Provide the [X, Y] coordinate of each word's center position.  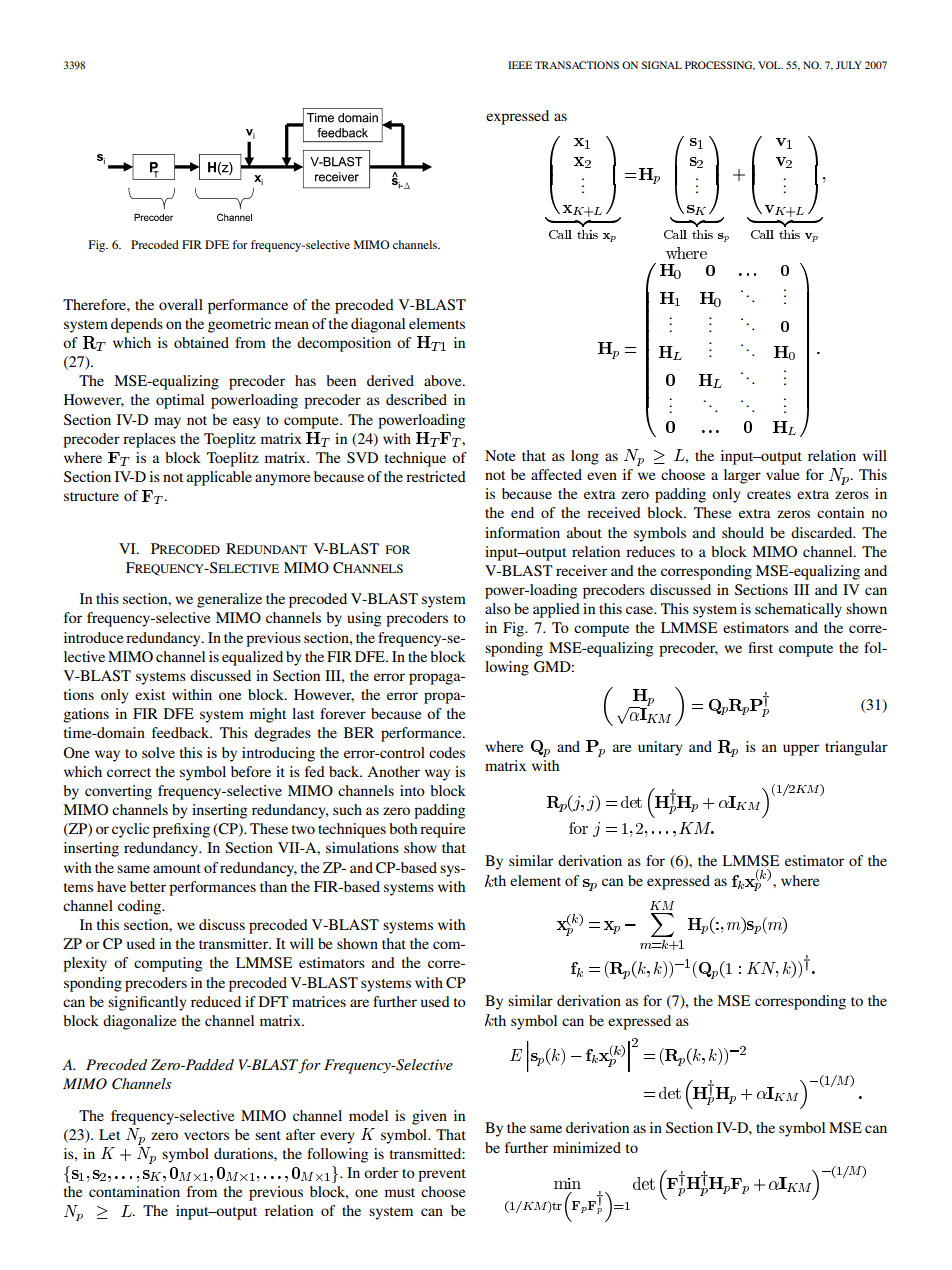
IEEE [520, 65]
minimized [587, 1147]
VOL [770, 65]
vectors [206, 1135]
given [429, 1117]
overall [181, 304]
